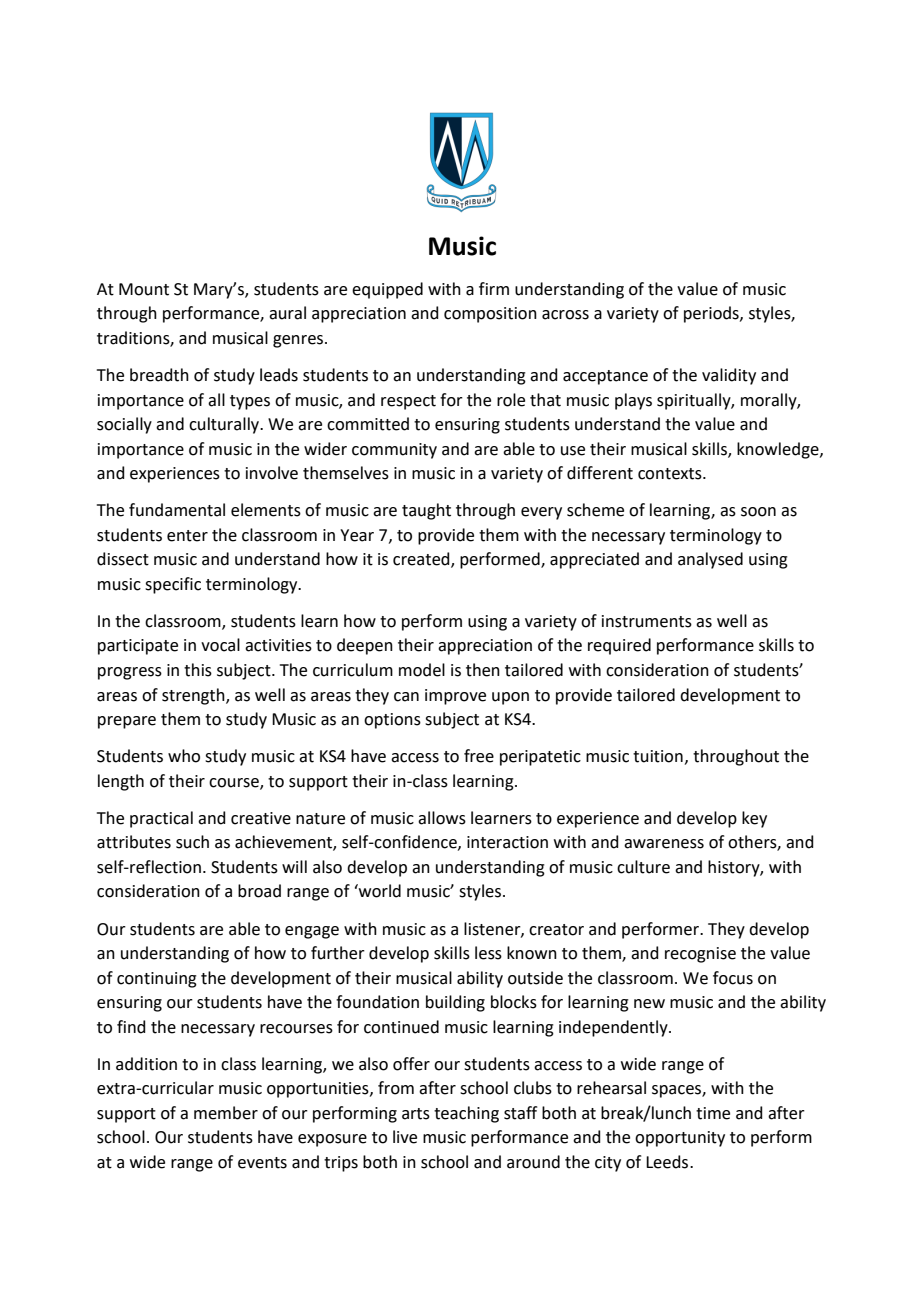  I want to click on periods, so click(712, 314).
